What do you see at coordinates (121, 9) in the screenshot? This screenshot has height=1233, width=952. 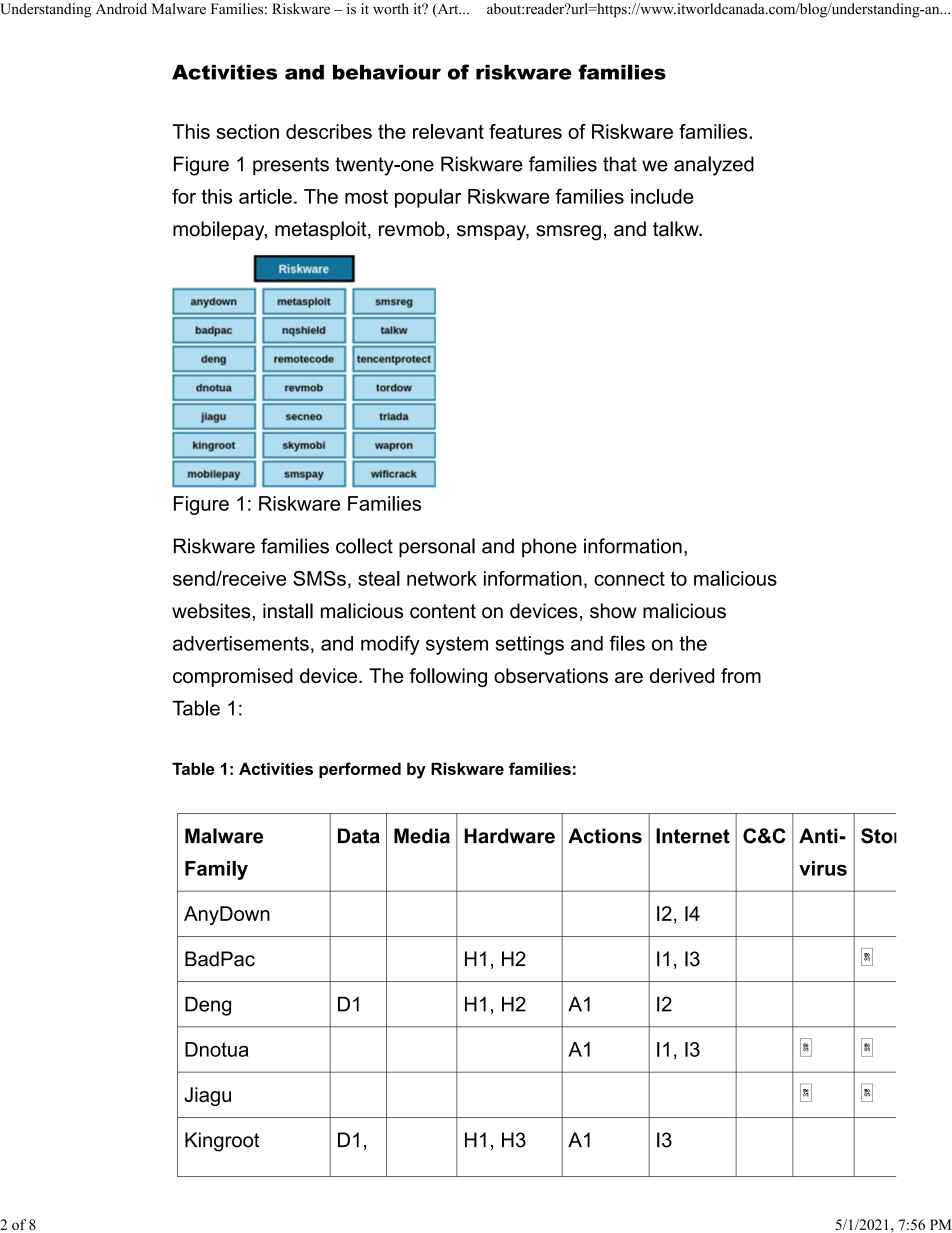 I see `Android` at bounding box center [121, 9].
